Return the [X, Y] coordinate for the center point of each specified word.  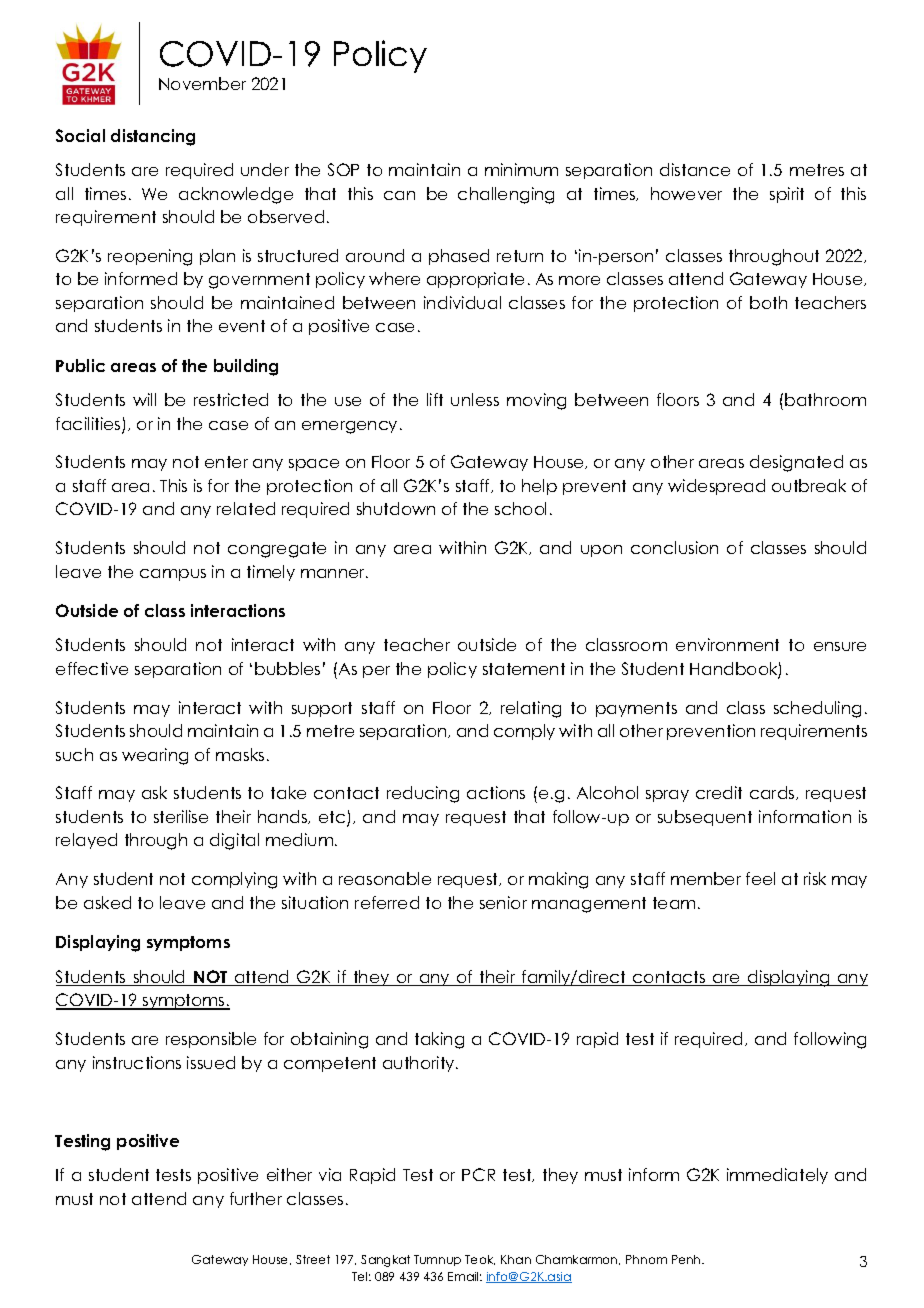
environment [727, 644]
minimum [521, 169]
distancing [153, 137]
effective [92, 668]
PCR [478, 1174]
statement [524, 669]
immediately [777, 1176]
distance [695, 169]
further [256, 1198]
